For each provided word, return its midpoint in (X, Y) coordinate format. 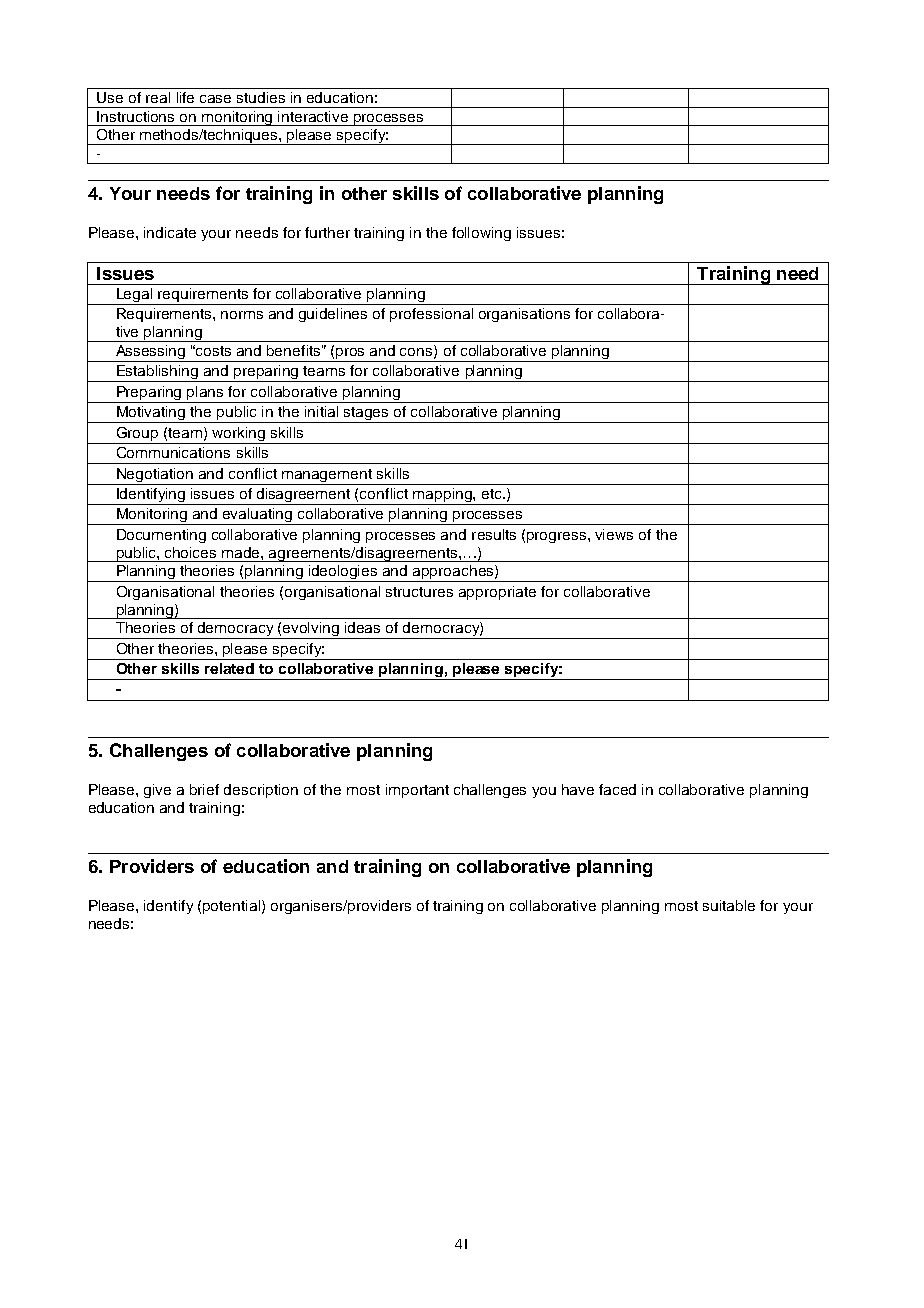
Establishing (158, 373)
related (229, 668)
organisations (524, 315)
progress (558, 537)
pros (351, 355)
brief (204, 789)
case (215, 99)
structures (419, 592)
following (481, 234)
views (614, 534)
